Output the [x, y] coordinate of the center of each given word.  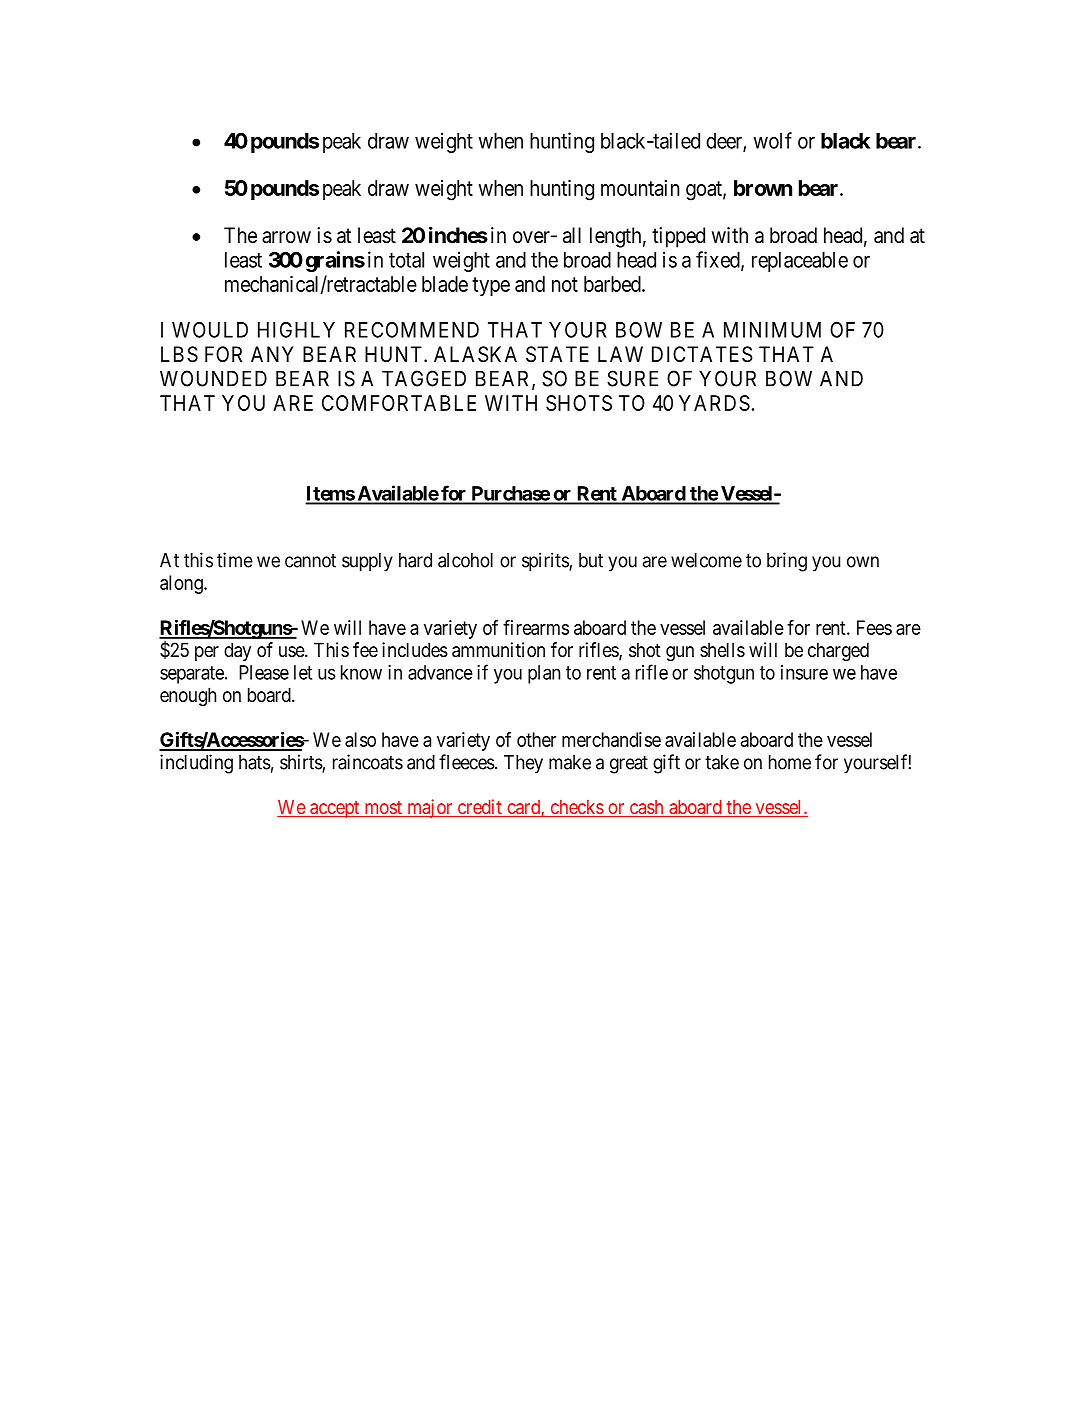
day [237, 651]
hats [255, 762]
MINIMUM [772, 330]
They [523, 764]
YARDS [714, 403]
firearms [536, 627]
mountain [640, 188]
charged [838, 651]
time [235, 560]
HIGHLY [296, 330]
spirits [546, 562]
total [406, 260]
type [491, 286]
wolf [772, 140]
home [790, 762]
